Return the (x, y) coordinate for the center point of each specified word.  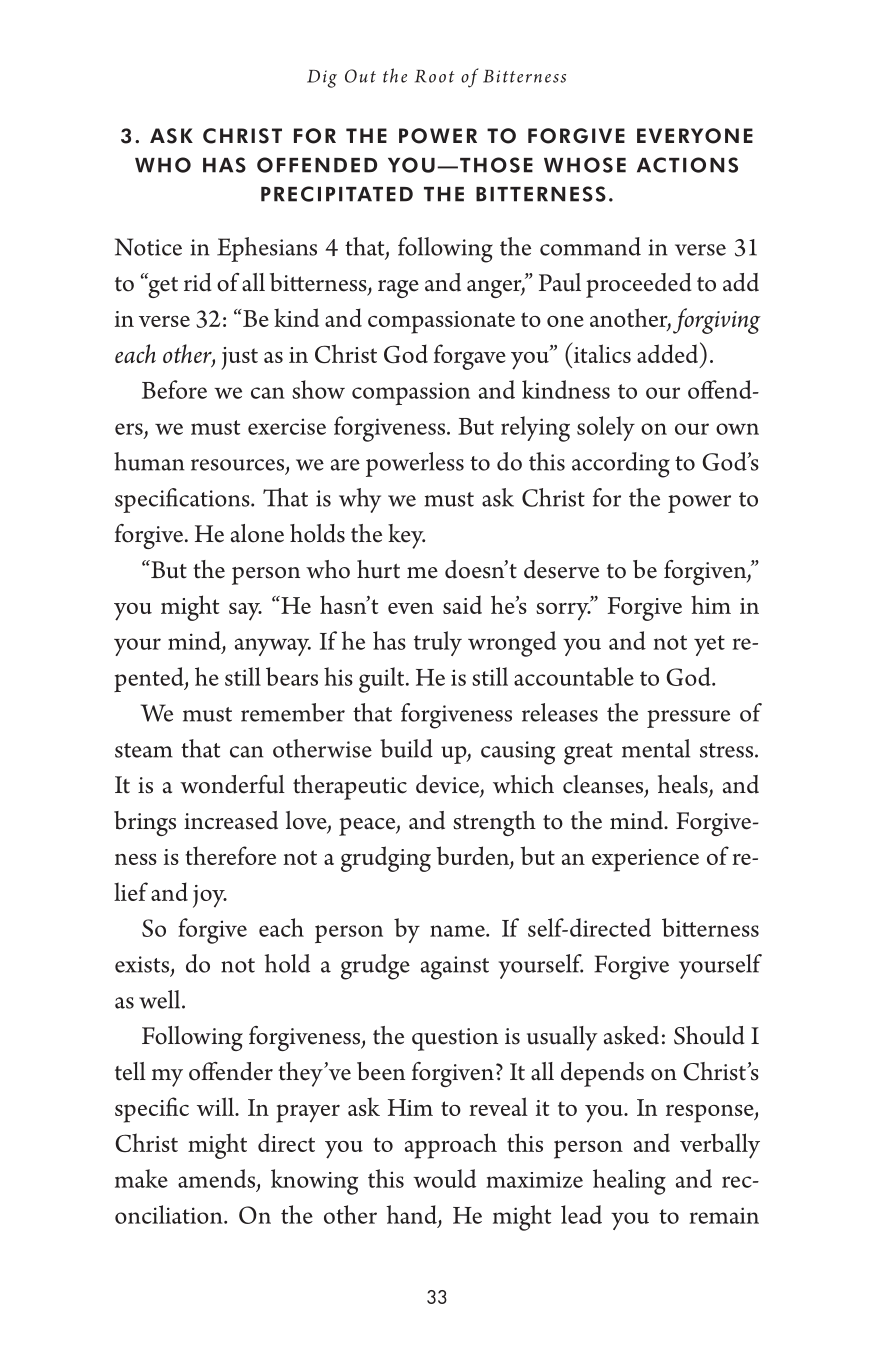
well (161, 999)
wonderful (232, 784)
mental (656, 748)
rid (198, 282)
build (406, 748)
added (669, 352)
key (406, 536)
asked (631, 1035)
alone (257, 533)
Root (435, 76)
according (621, 465)
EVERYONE (695, 136)
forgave (470, 357)
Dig (322, 79)
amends (218, 1179)
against (455, 968)
